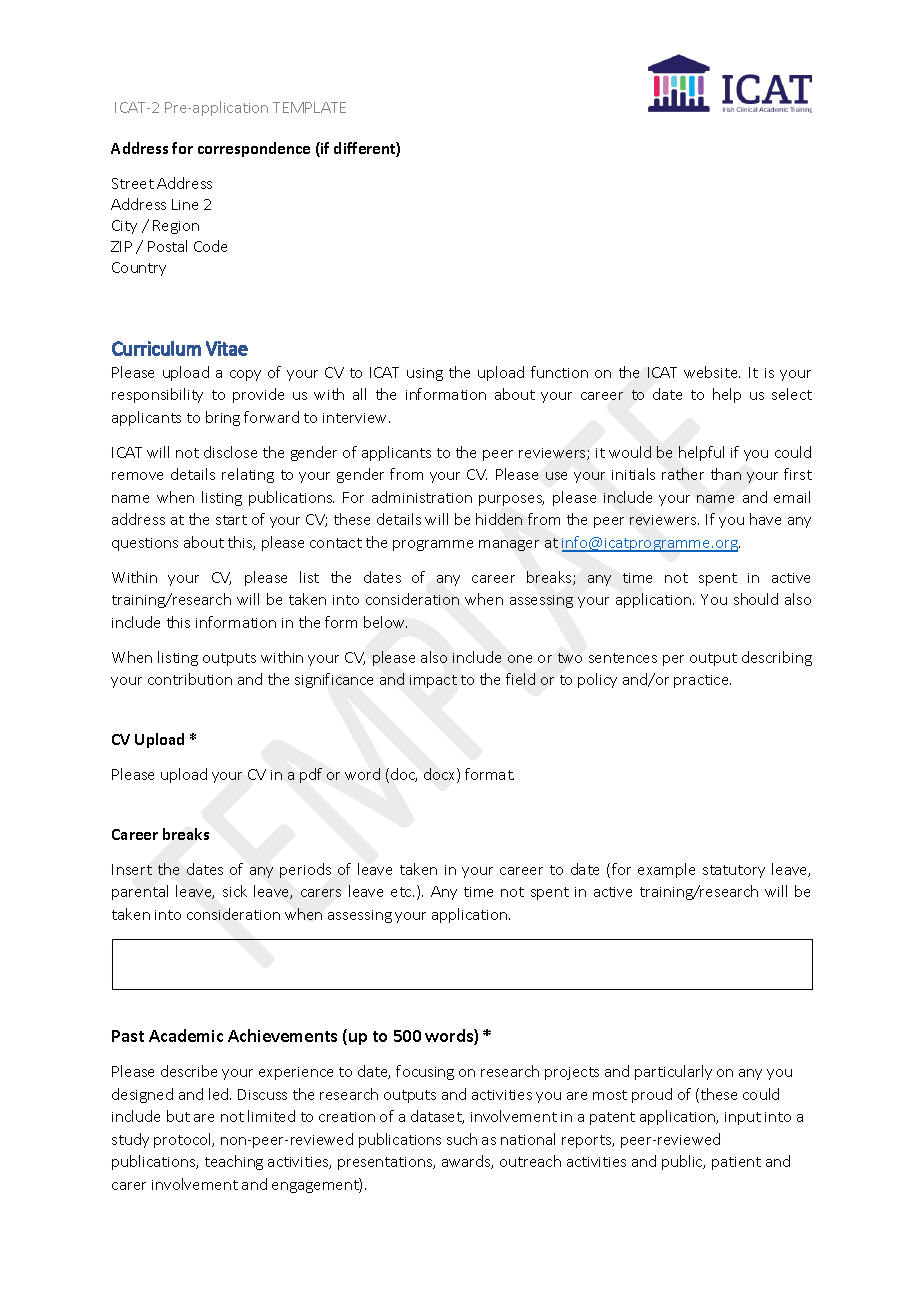 The height and width of the document is (1308, 924). Describe the element at coordinates (462, 1139) in the document. I see `such` at that location.
